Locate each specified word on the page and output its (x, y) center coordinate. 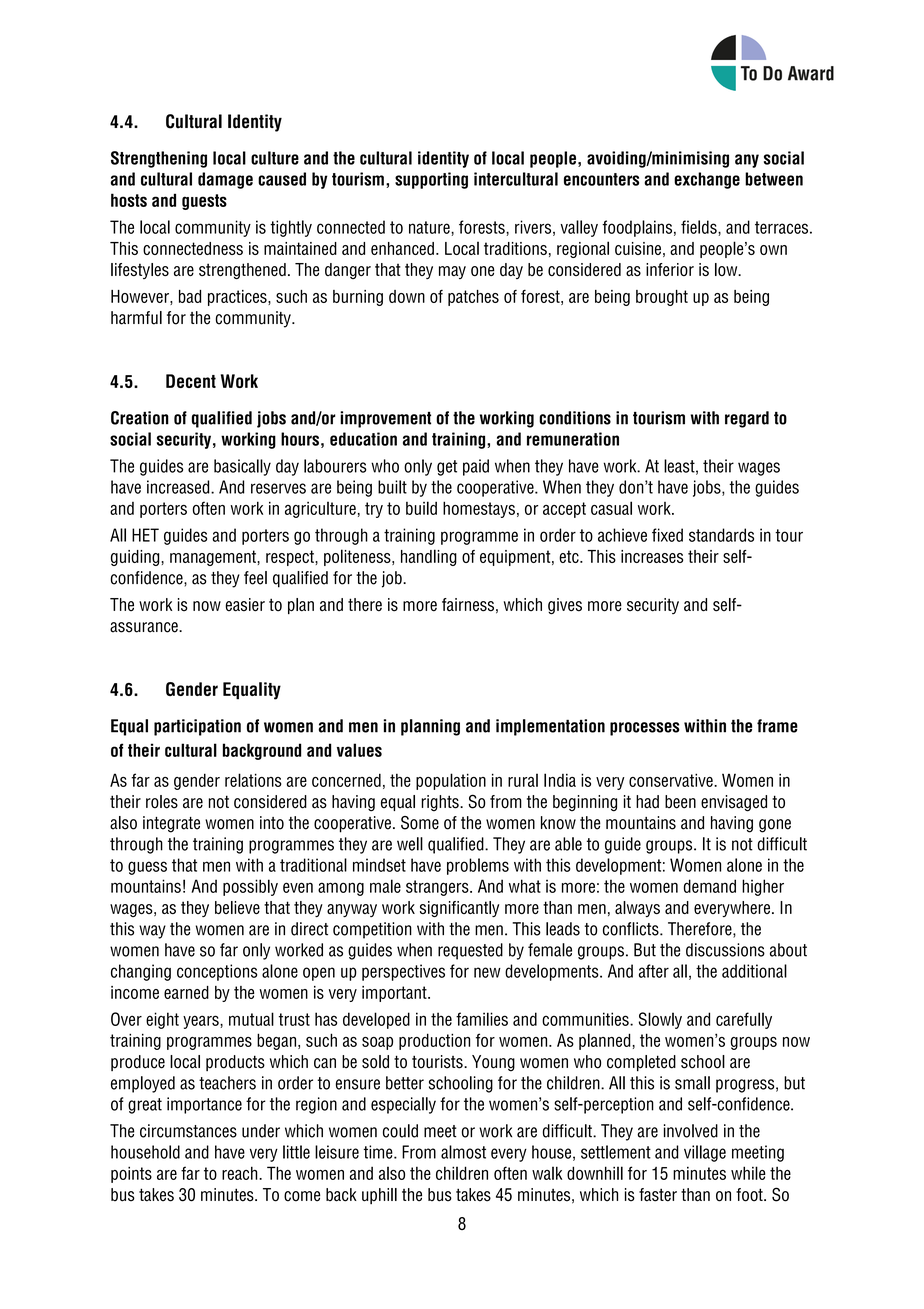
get (447, 468)
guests (204, 202)
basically (242, 467)
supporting (431, 180)
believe (237, 907)
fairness (468, 605)
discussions (725, 950)
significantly (459, 909)
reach (241, 1173)
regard (747, 419)
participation (197, 727)
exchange (707, 180)
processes (645, 729)
